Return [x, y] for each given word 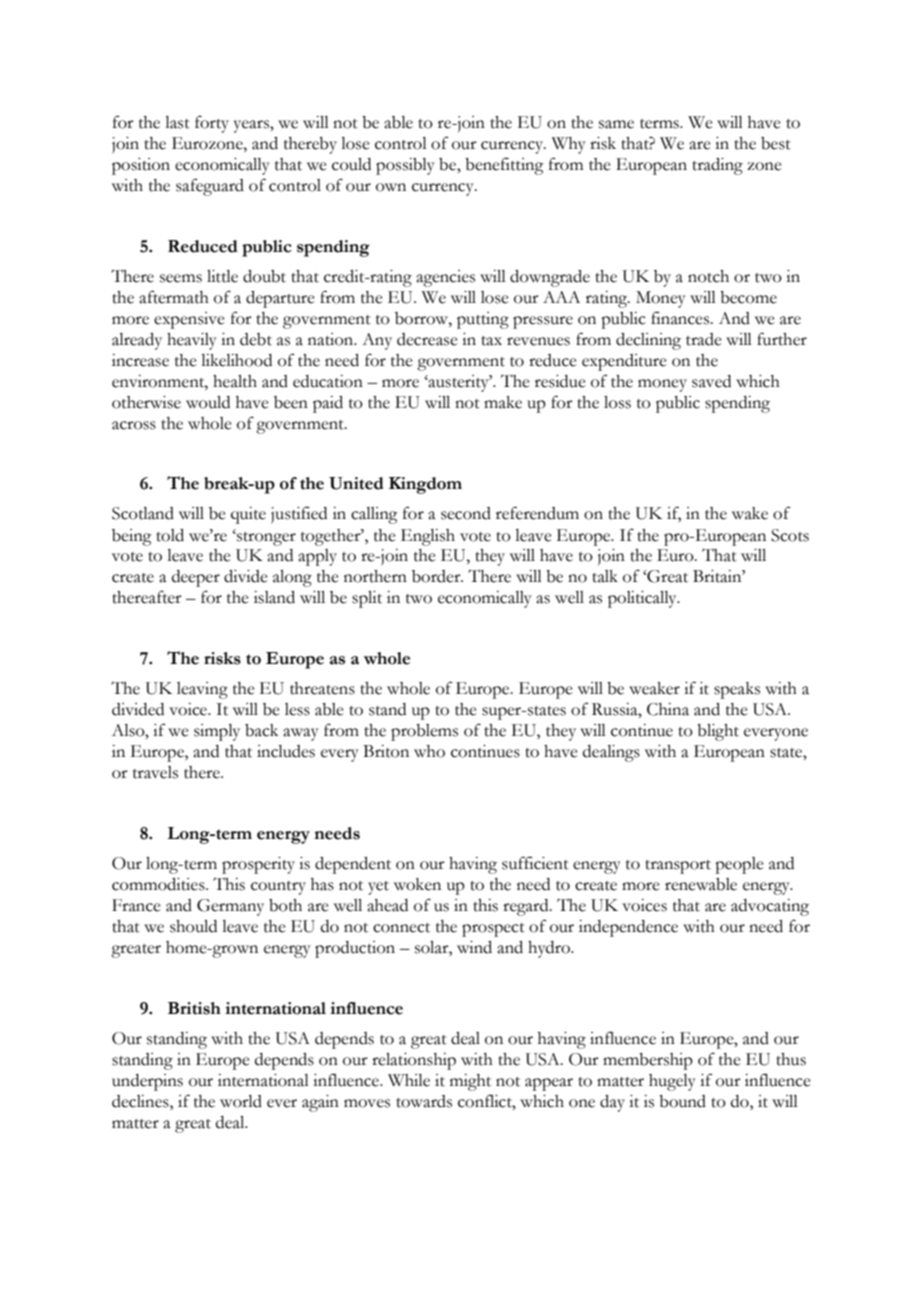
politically [643, 599]
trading [717, 166]
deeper [196, 578]
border [437, 576]
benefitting [504, 166]
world [241, 1101]
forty [212, 124]
